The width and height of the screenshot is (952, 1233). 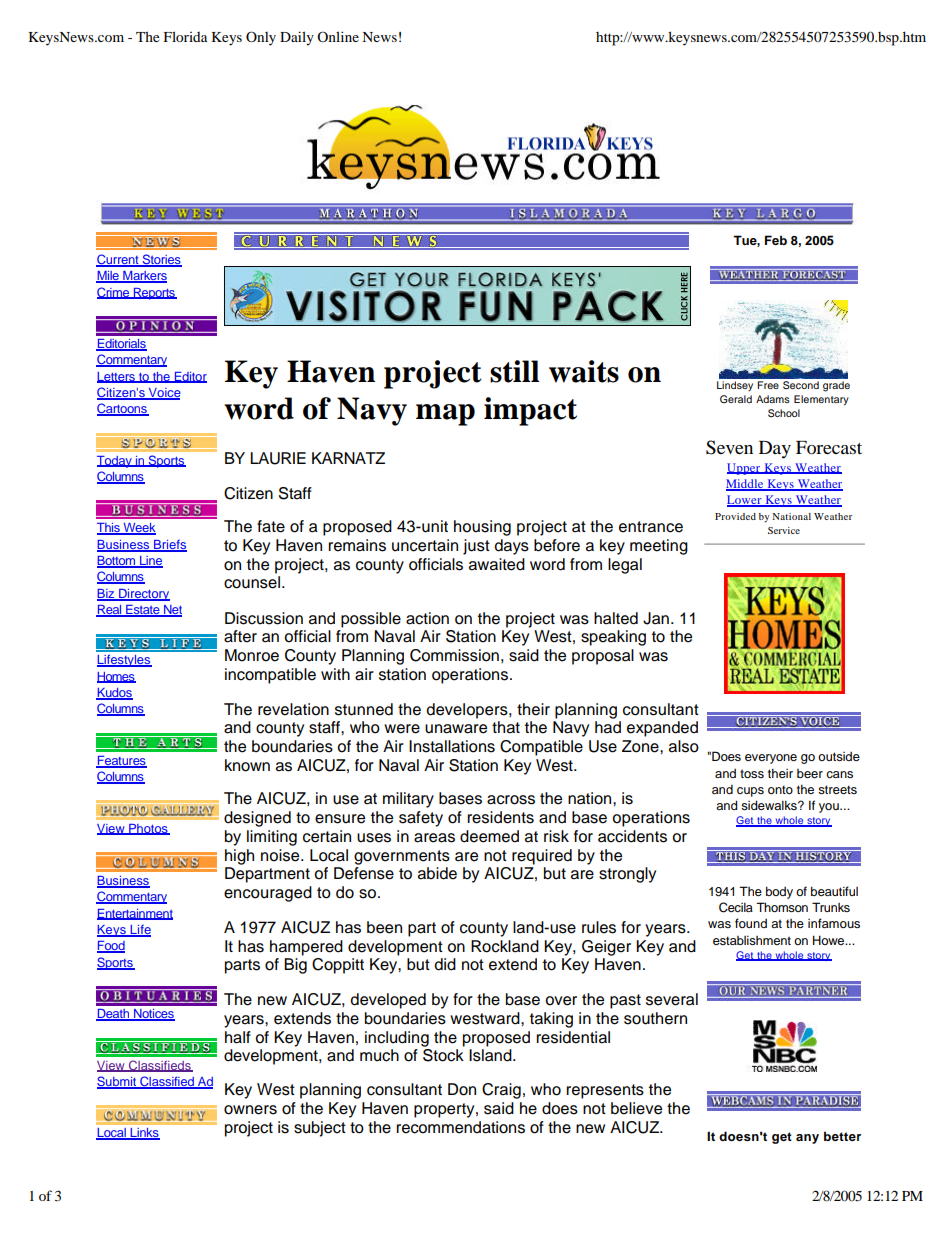 What do you see at coordinates (771, 759) in the screenshot?
I see `everyone` at bounding box center [771, 759].
